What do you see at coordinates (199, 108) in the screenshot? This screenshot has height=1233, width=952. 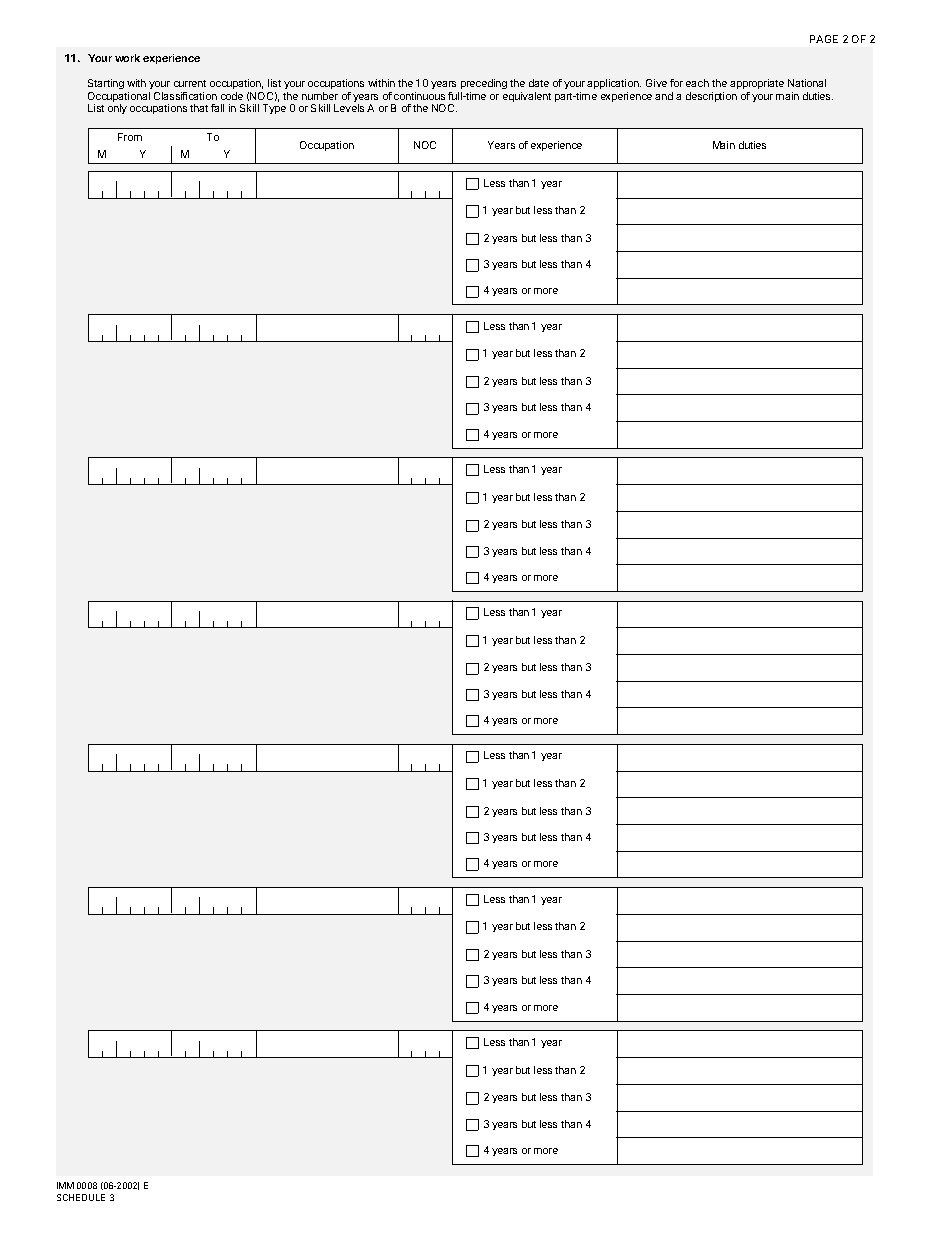 I see `that` at bounding box center [199, 108].
